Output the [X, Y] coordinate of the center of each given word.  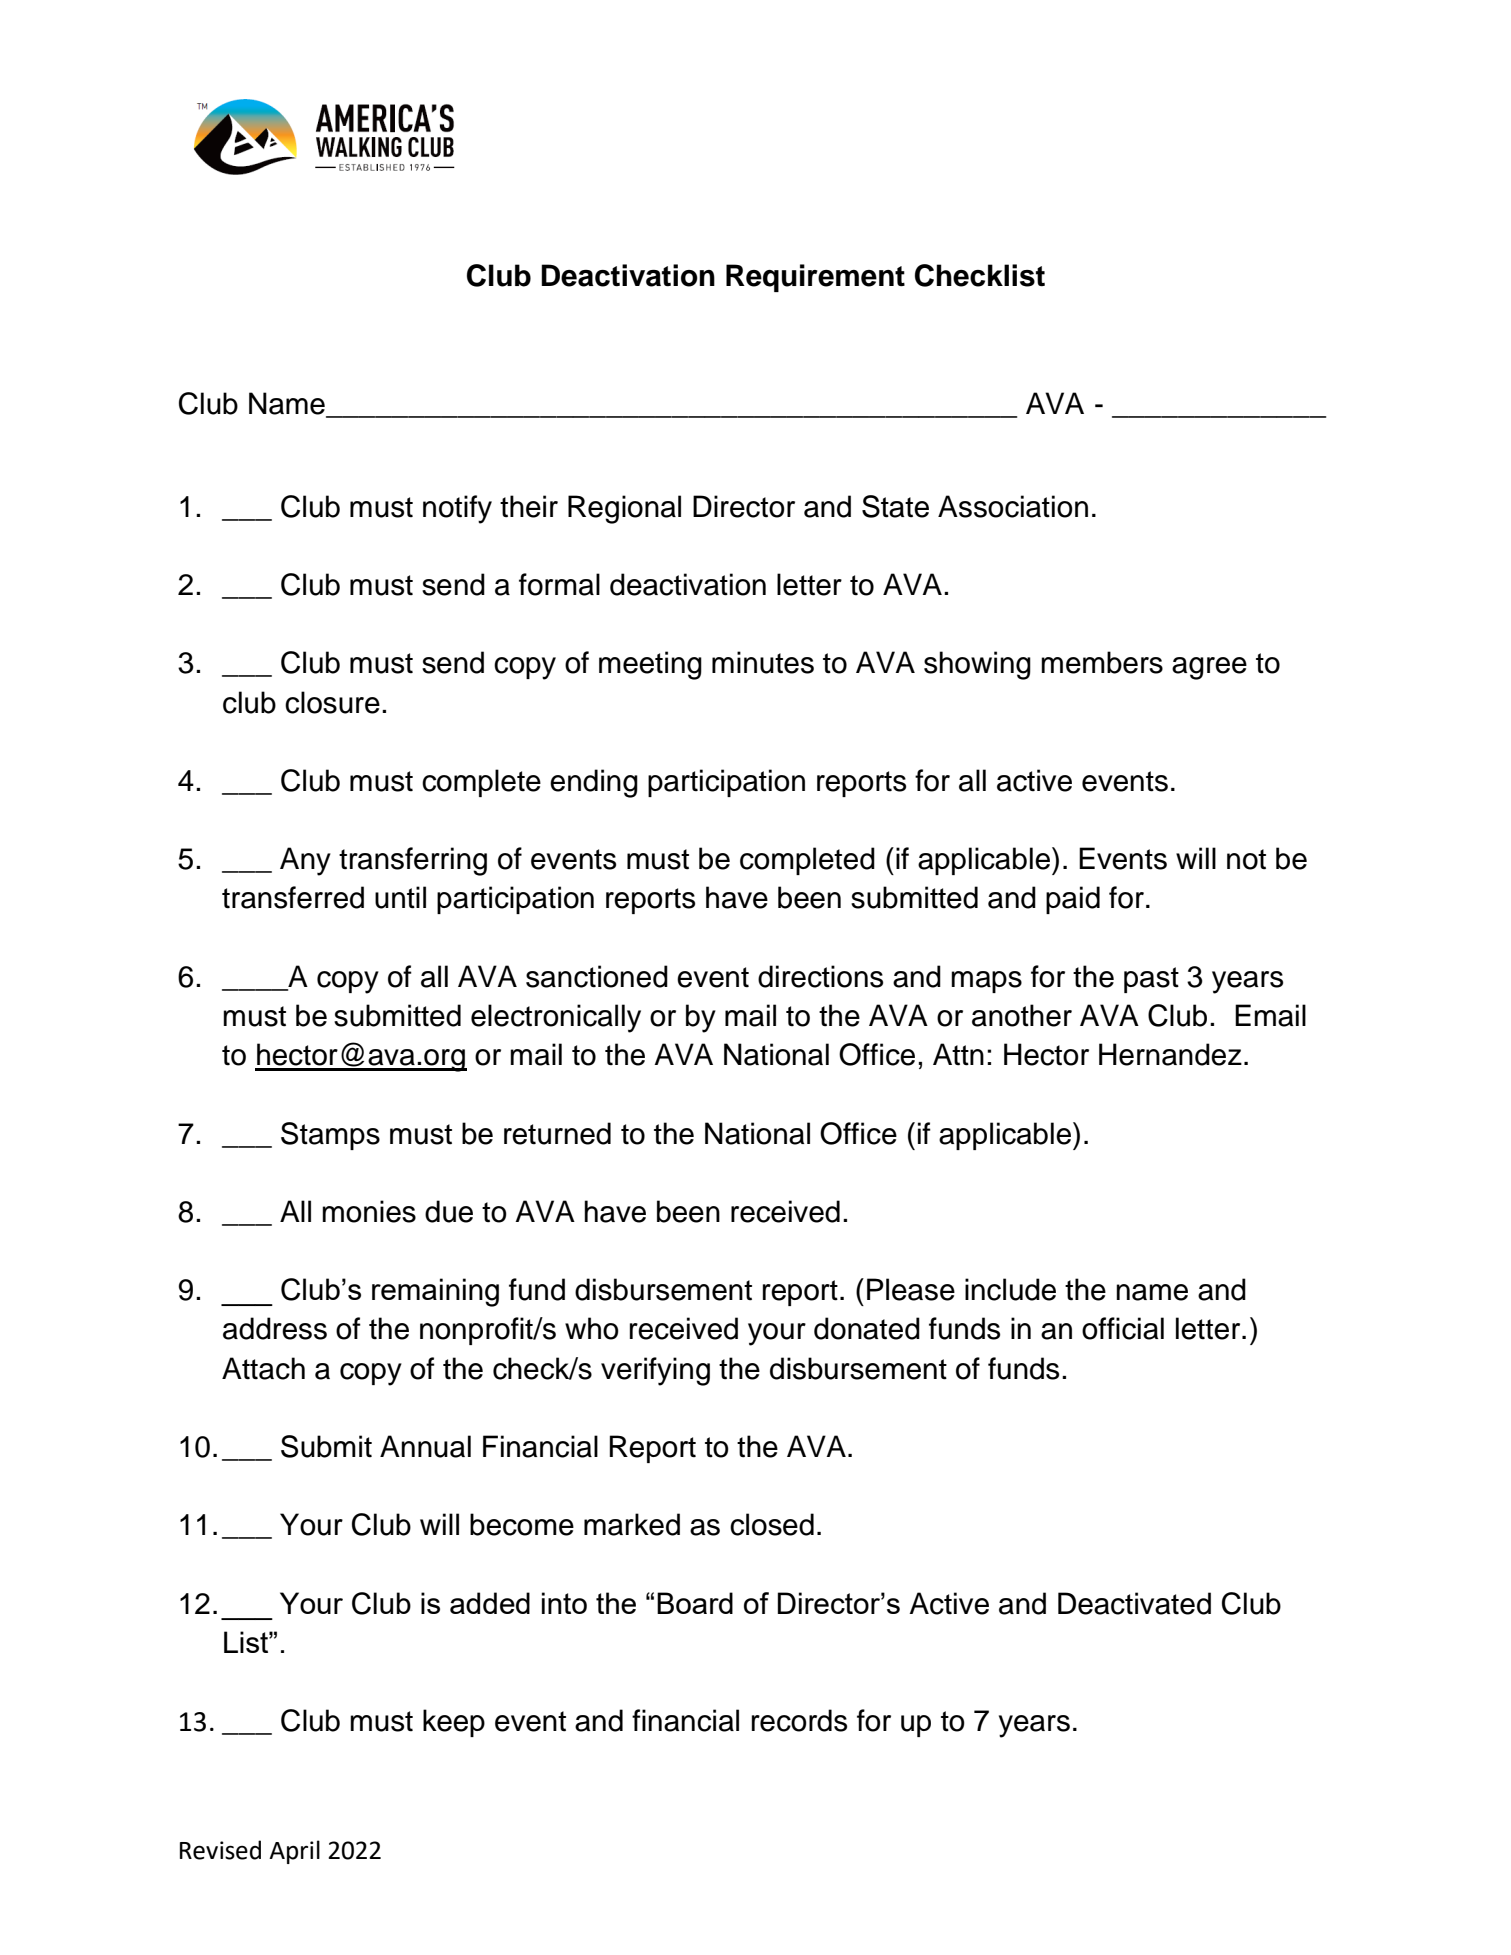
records [799, 1720]
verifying [655, 1371]
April [294, 1852]
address [275, 1328]
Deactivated [1134, 1603]
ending [594, 783]
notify [457, 509]
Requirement [815, 278]
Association [1013, 506]
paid [1073, 900]
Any [305, 861]
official [1123, 1328]
